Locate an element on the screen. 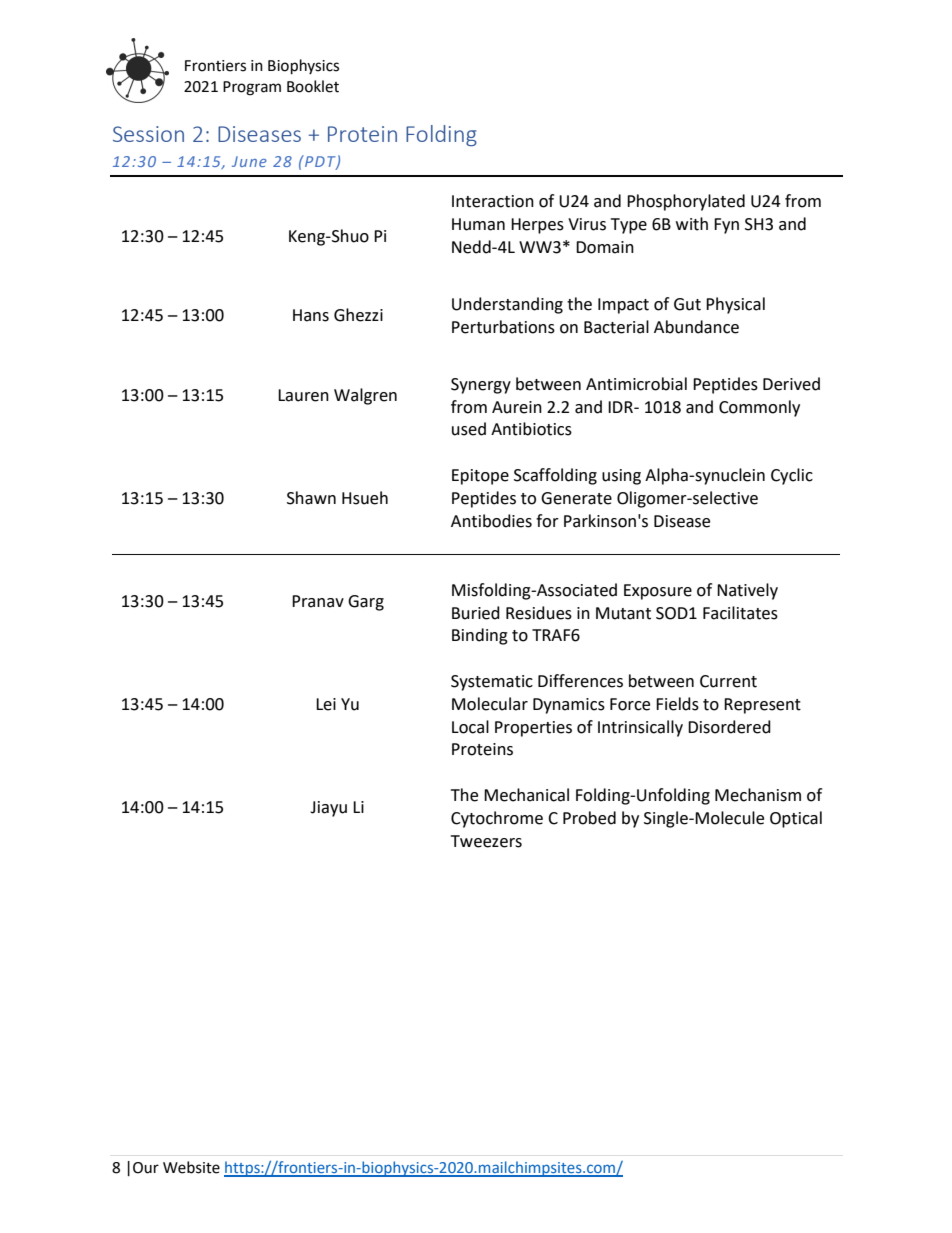  Binding is located at coordinates (480, 636).
